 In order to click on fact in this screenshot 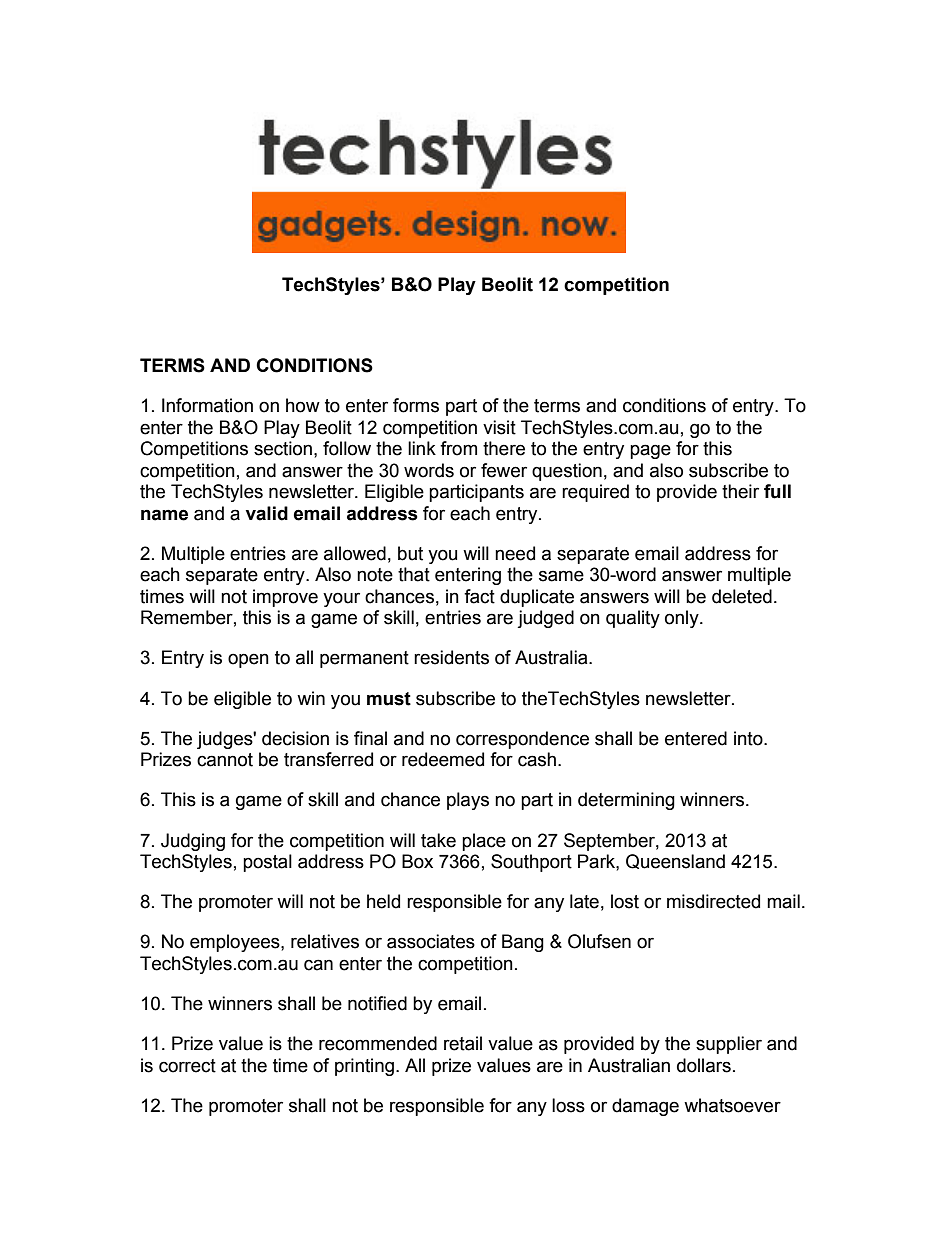, I will do `click(479, 596)`.
